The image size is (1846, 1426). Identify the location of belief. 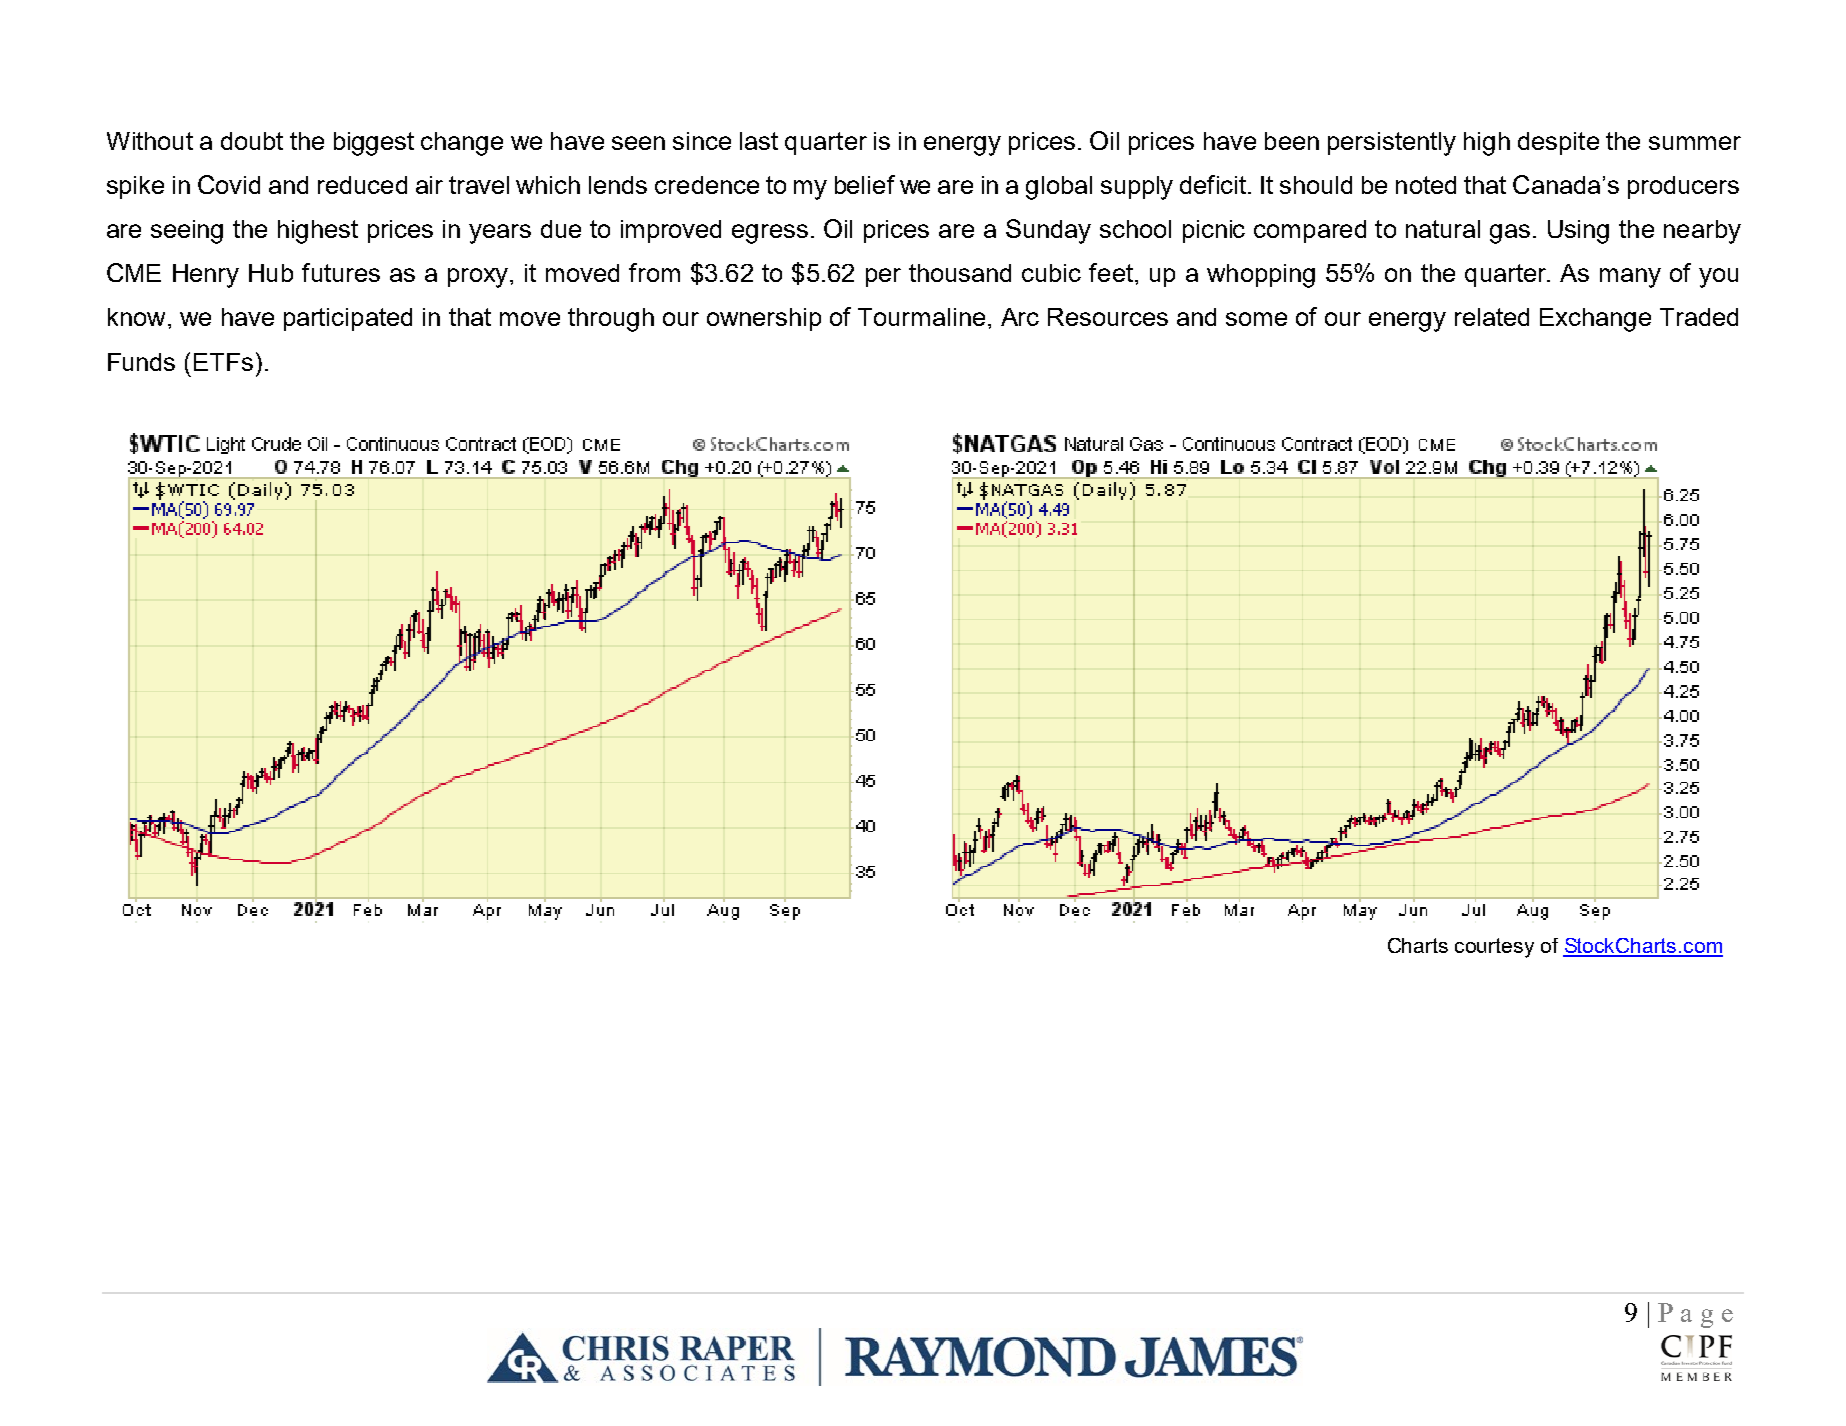
(865, 184).
